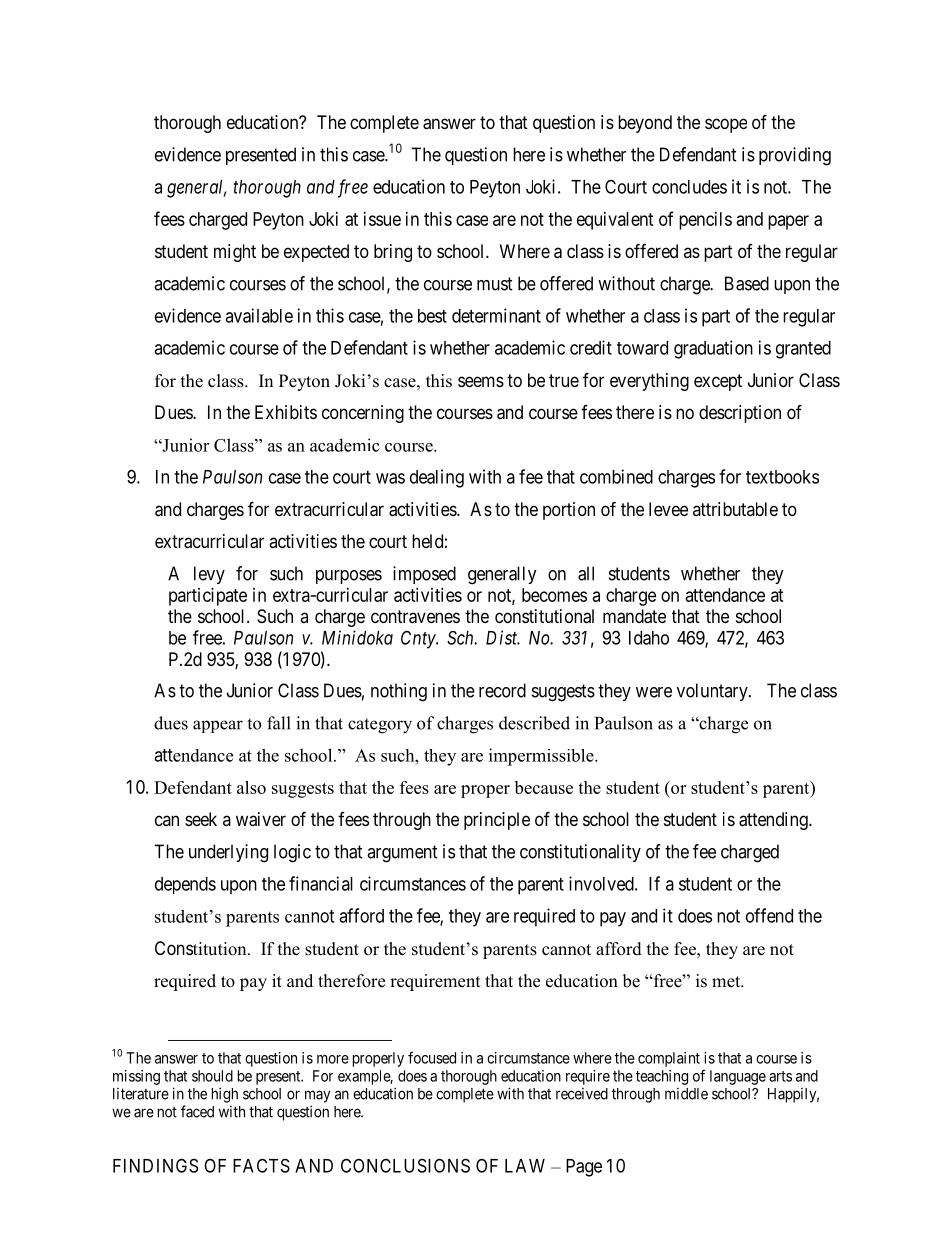 The width and height of the page is (952, 1233). What do you see at coordinates (382, 219) in the page?
I see `issue` at bounding box center [382, 219].
